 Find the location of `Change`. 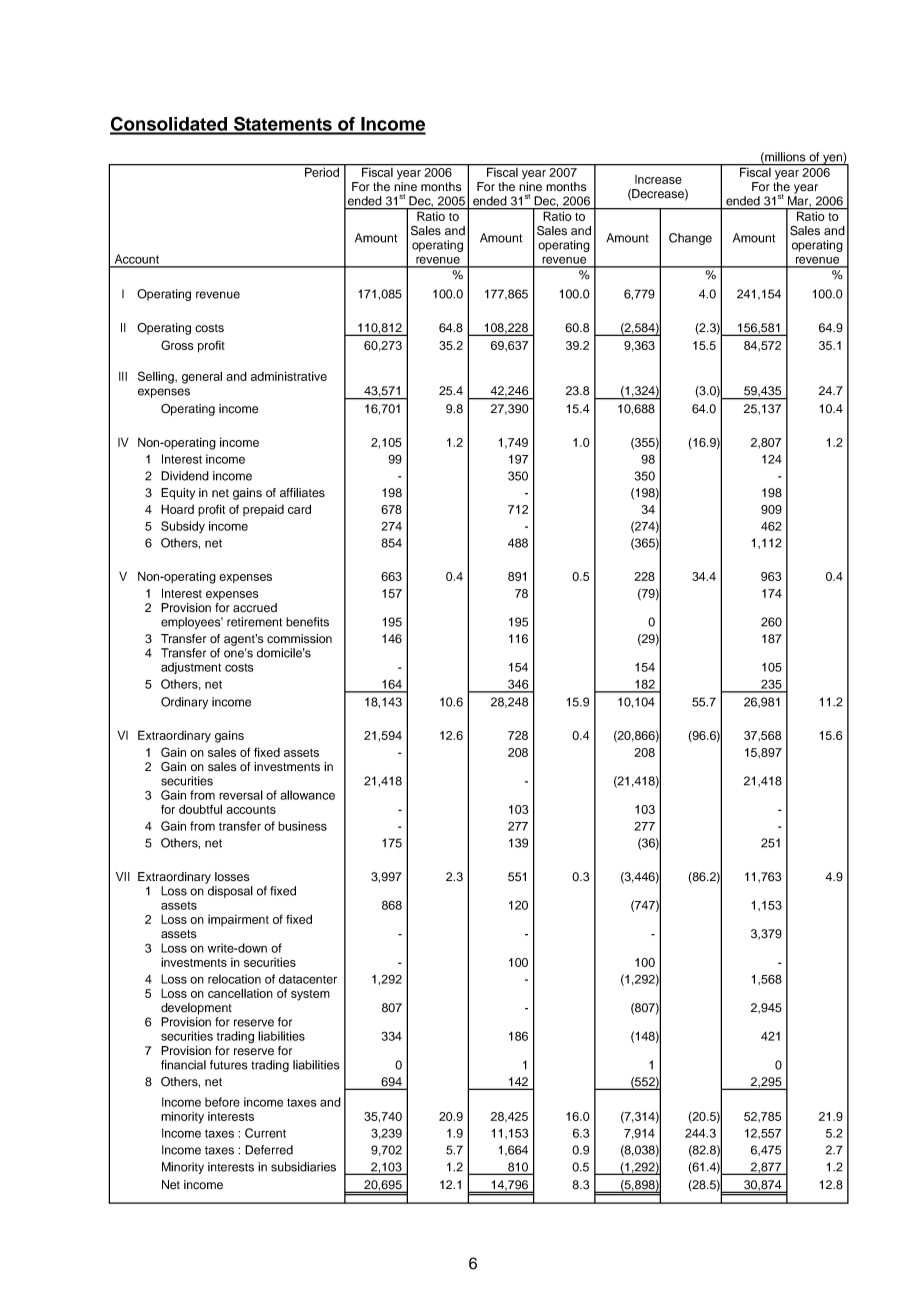

Change is located at coordinates (690, 239).
